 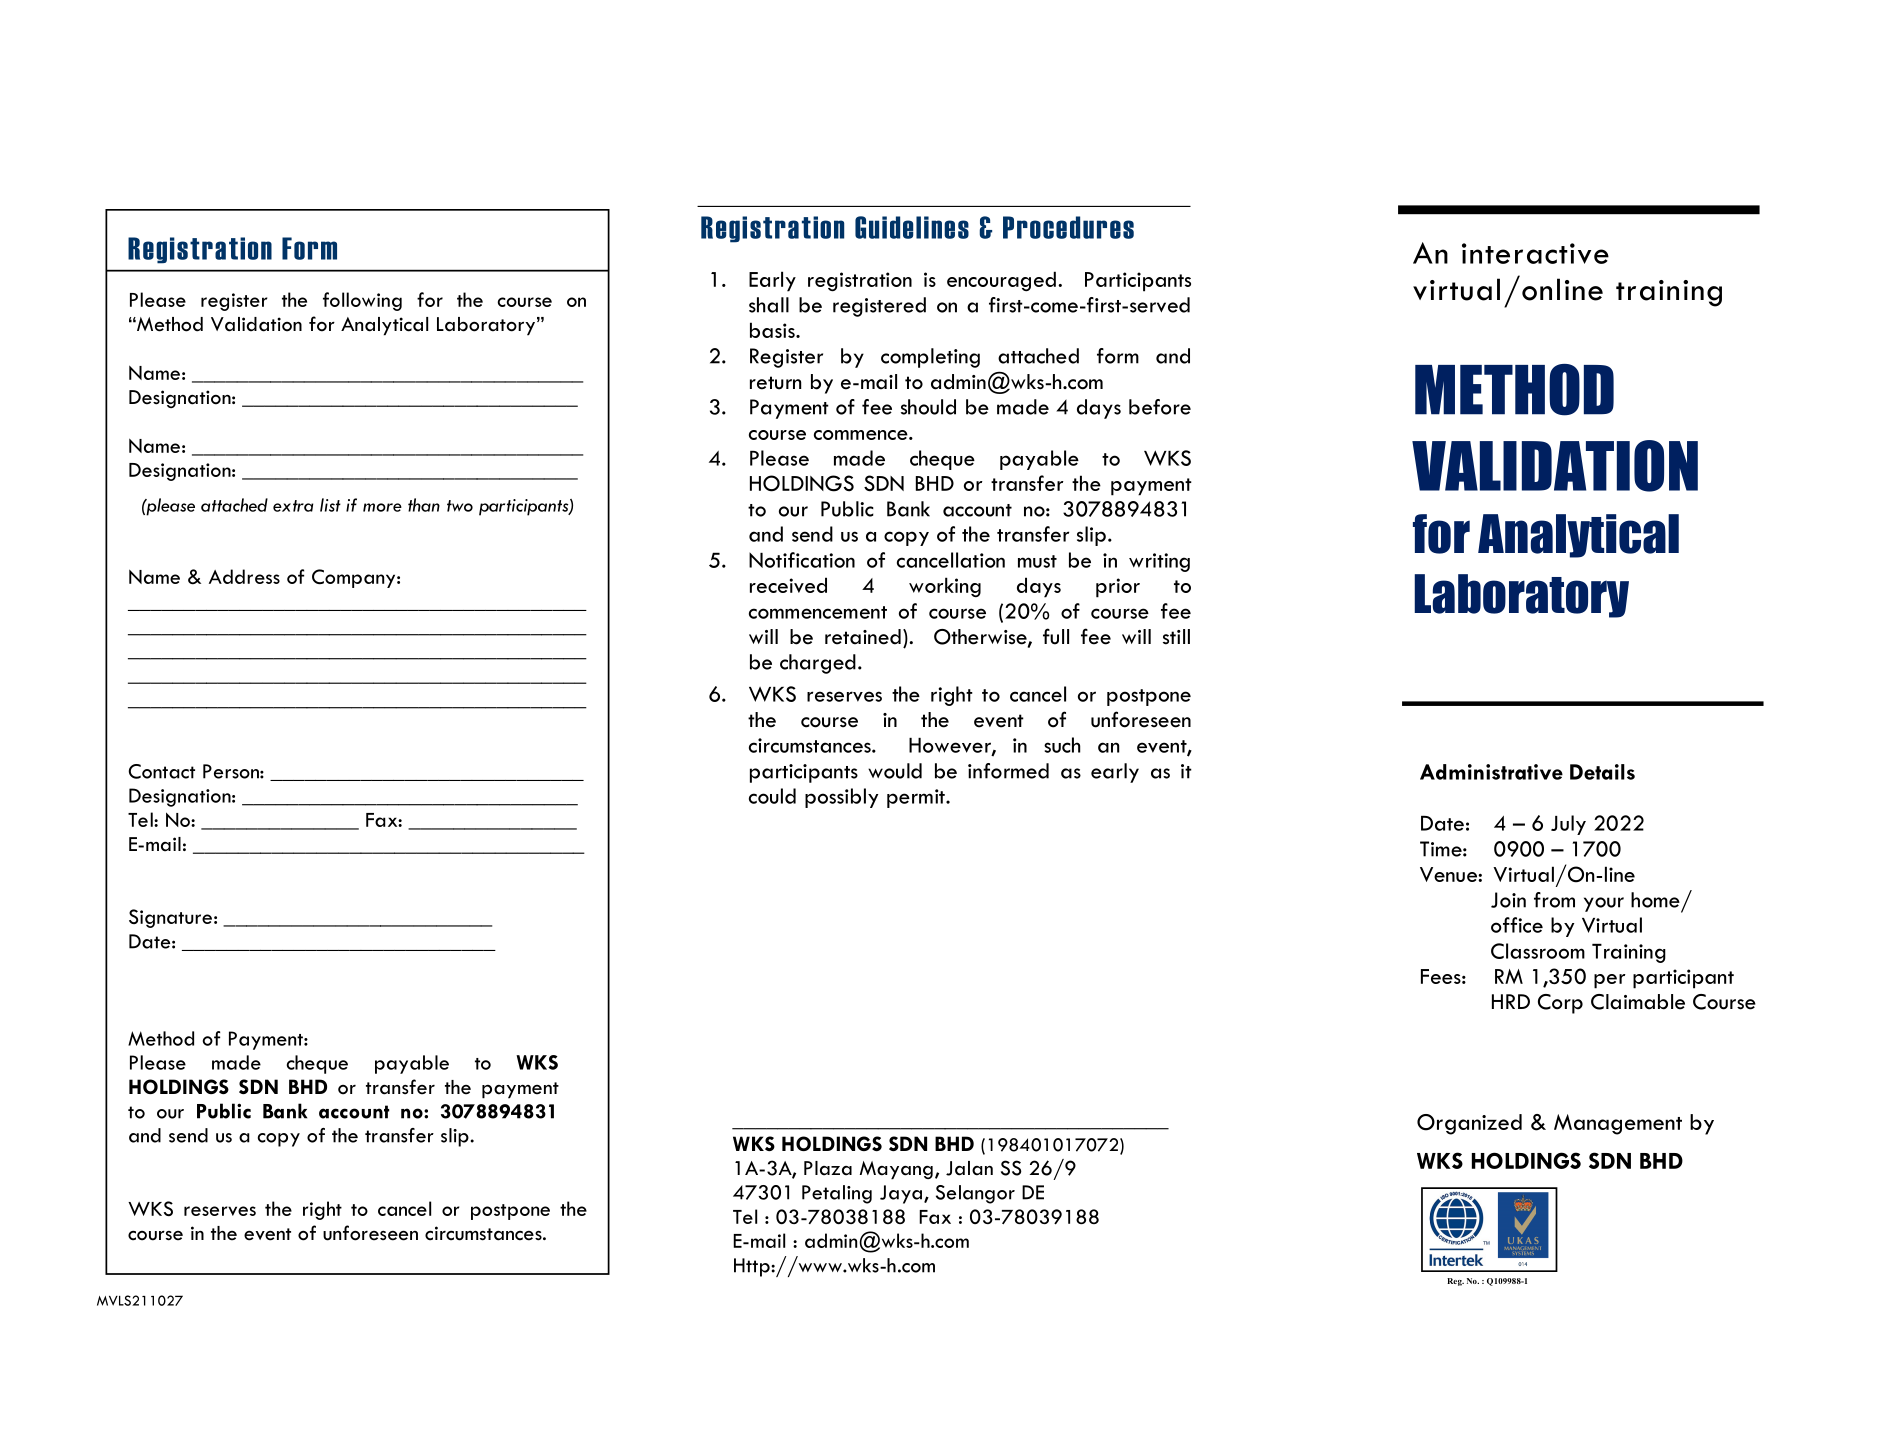 What do you see at coordinates (330, 505) in the image?
I see `list` at bounding box center [330, 505].
